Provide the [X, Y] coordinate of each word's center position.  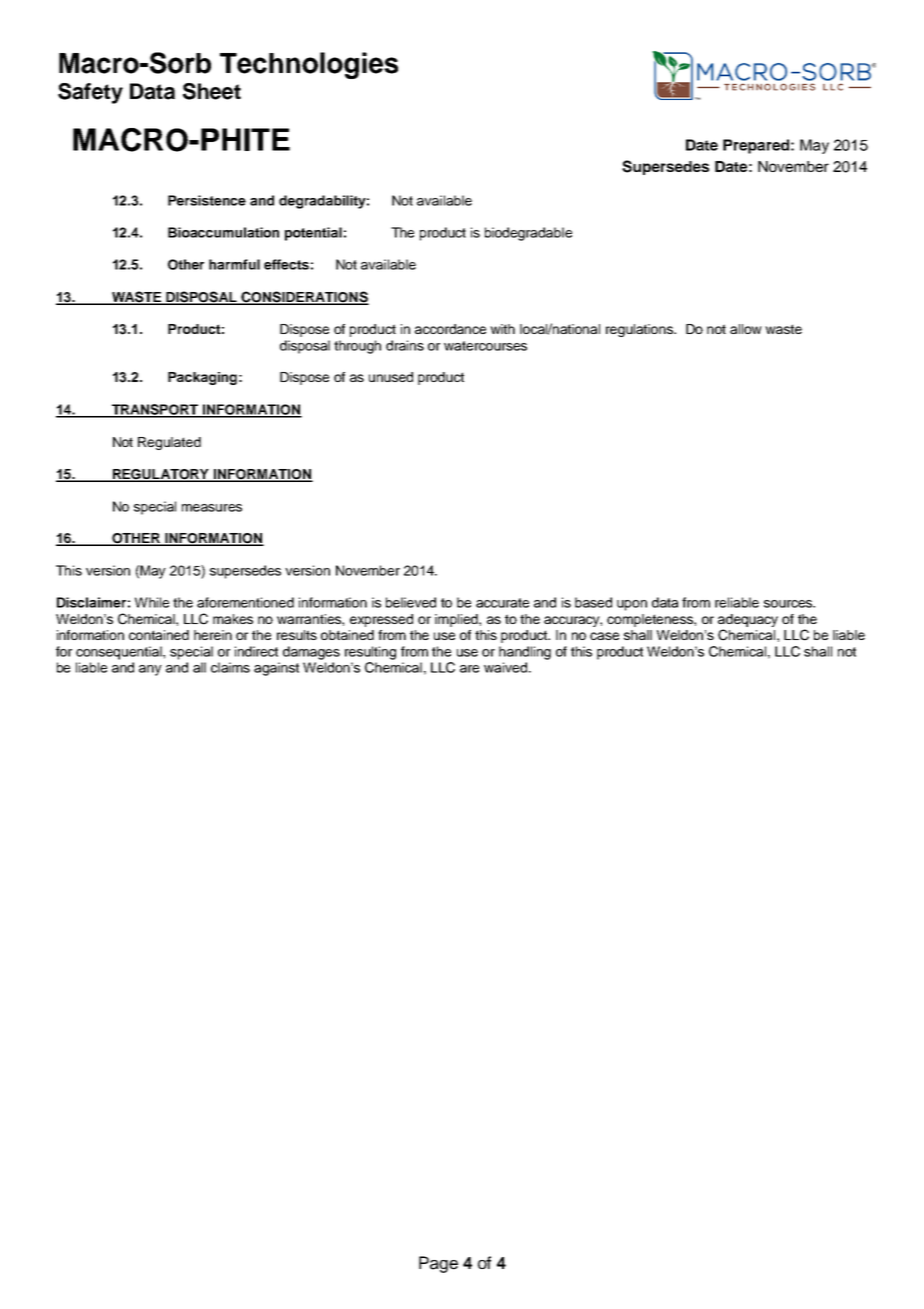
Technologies [309, 65]
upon [632, 605]
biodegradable [528, 234]
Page [438, 1264]
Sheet [212, 91]
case [604, 636]
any [150, 670]
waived [505, 667]
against [276, 669]
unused [391, 377]
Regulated [169, 443]
